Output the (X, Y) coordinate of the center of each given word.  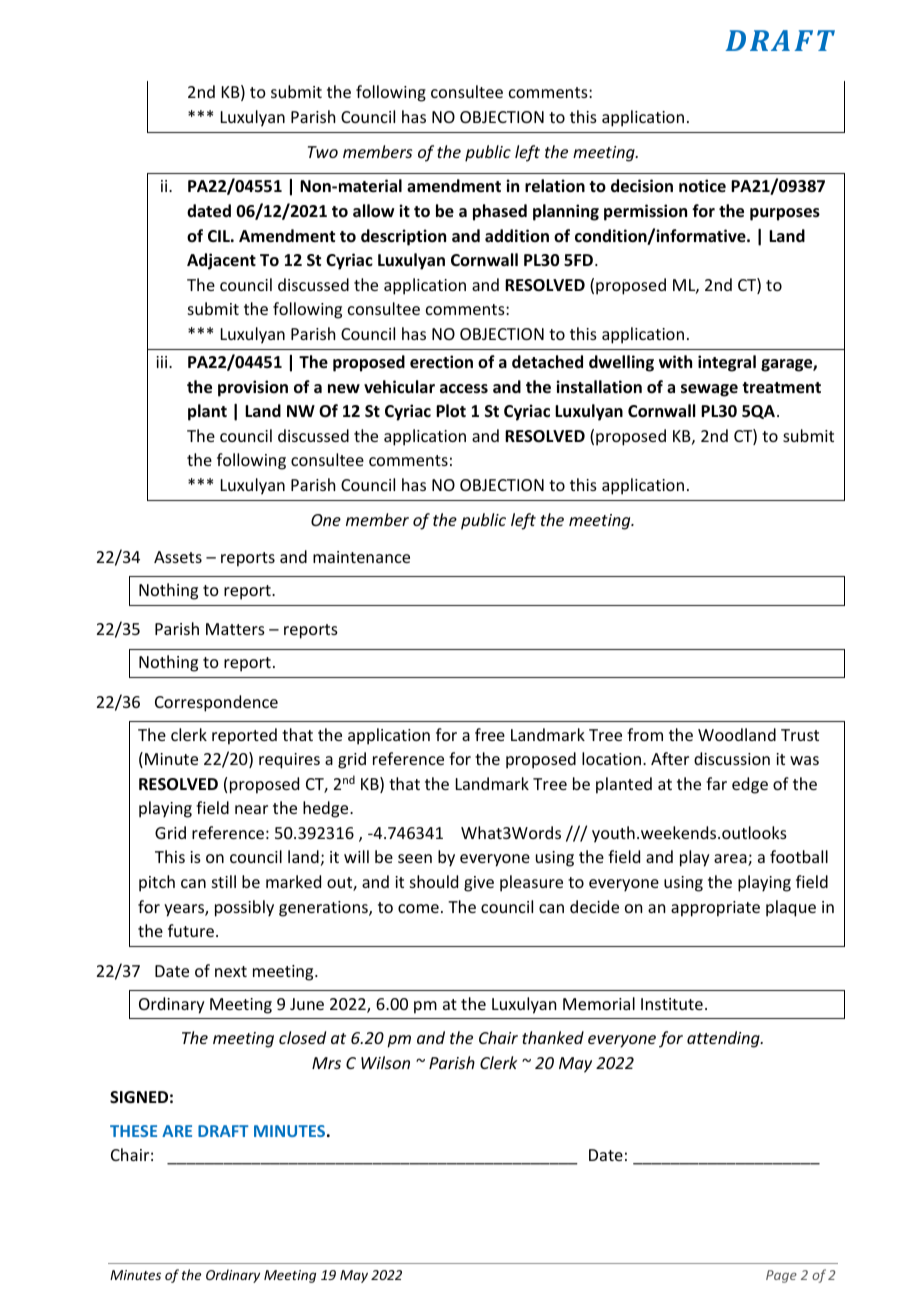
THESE (133, 1131)
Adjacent (221, 261)
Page (781, 1276)
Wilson (385, 1062)
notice (702, 185)
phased (500, 212)
